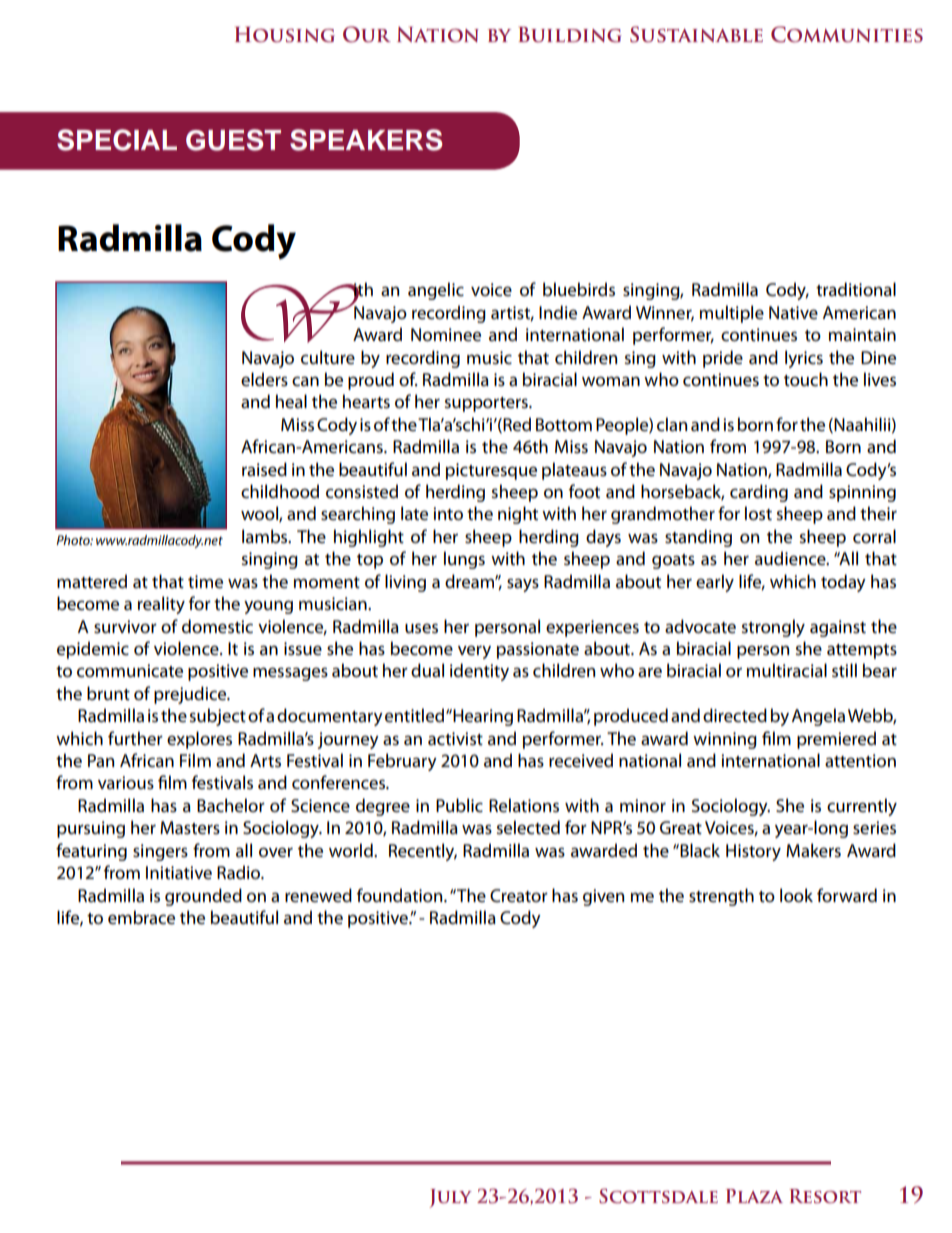 The image size is (952, 1233). I want to click on grounded, so click(203, 897).
